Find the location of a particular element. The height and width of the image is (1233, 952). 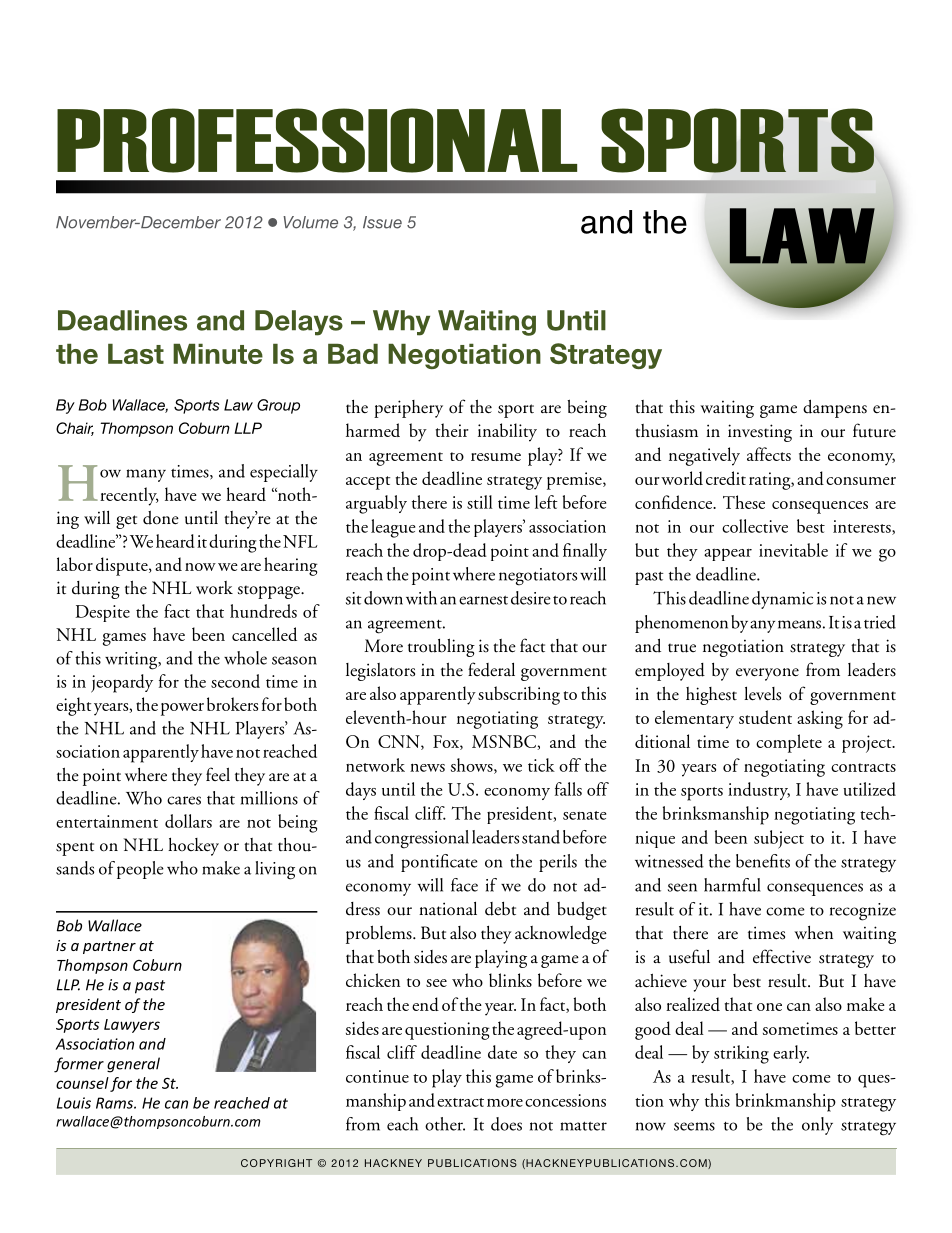

federal is located at coordinates (491, 669).
